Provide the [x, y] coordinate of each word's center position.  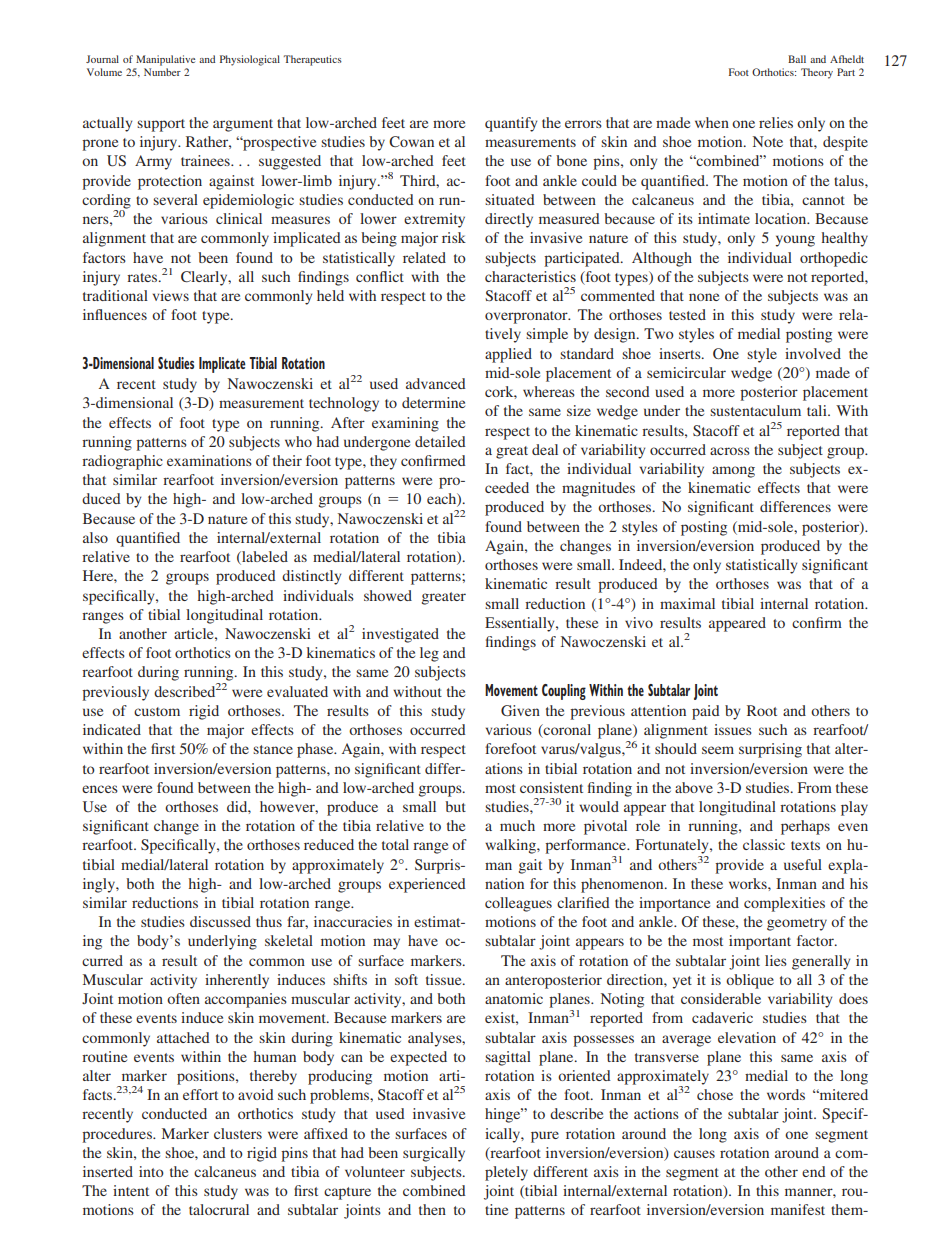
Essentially [521, 624]
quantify [511, 124]
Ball [797, 59]
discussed [220, 921]
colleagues [518, 904]
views [171, 295]
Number [162, 72]
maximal [687, 603]
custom [157, 711]
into [151, 1171]
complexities [784, 904]
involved [813, 353]
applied [508, 355]
